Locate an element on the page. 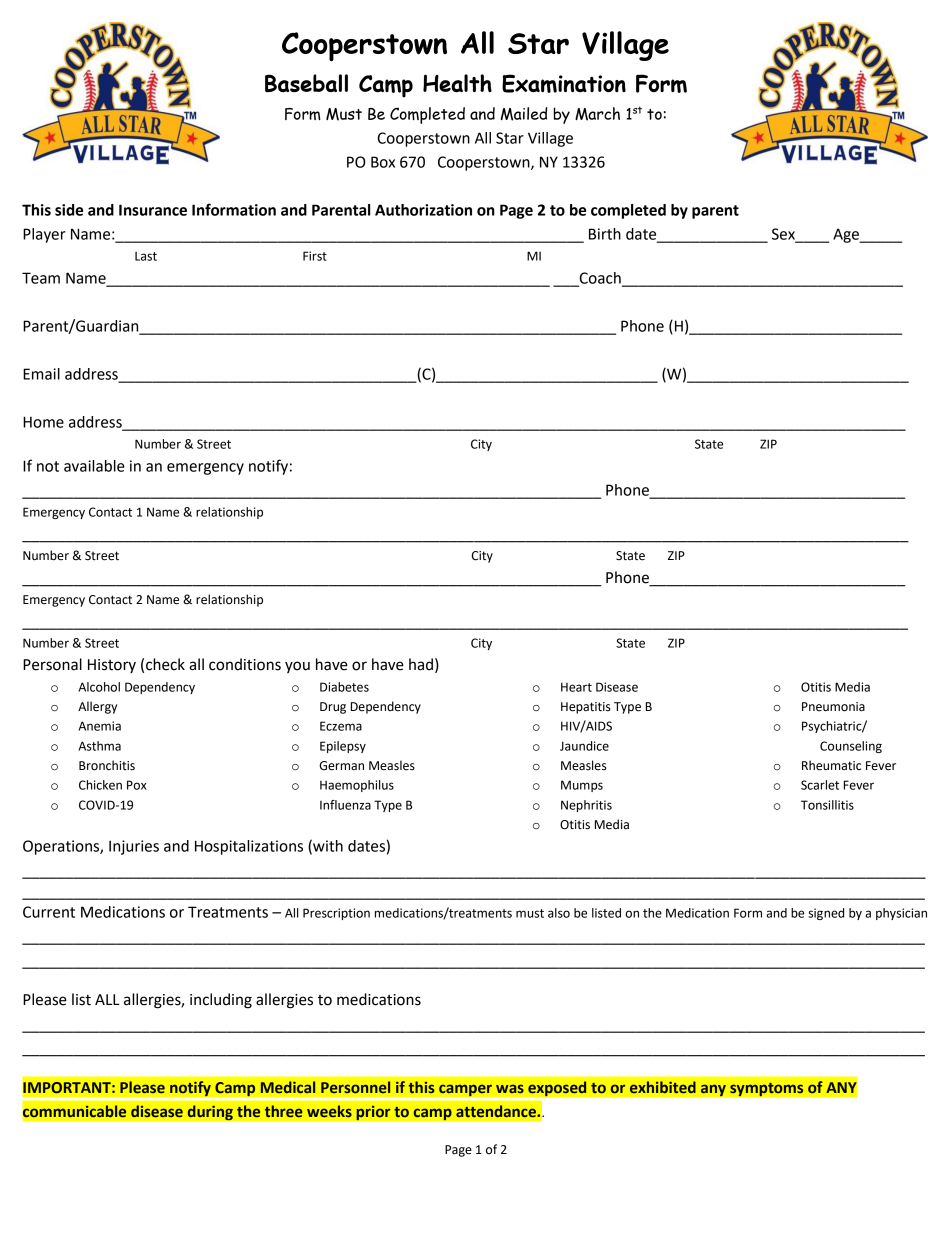  check is located at coordinates (165, 664).
